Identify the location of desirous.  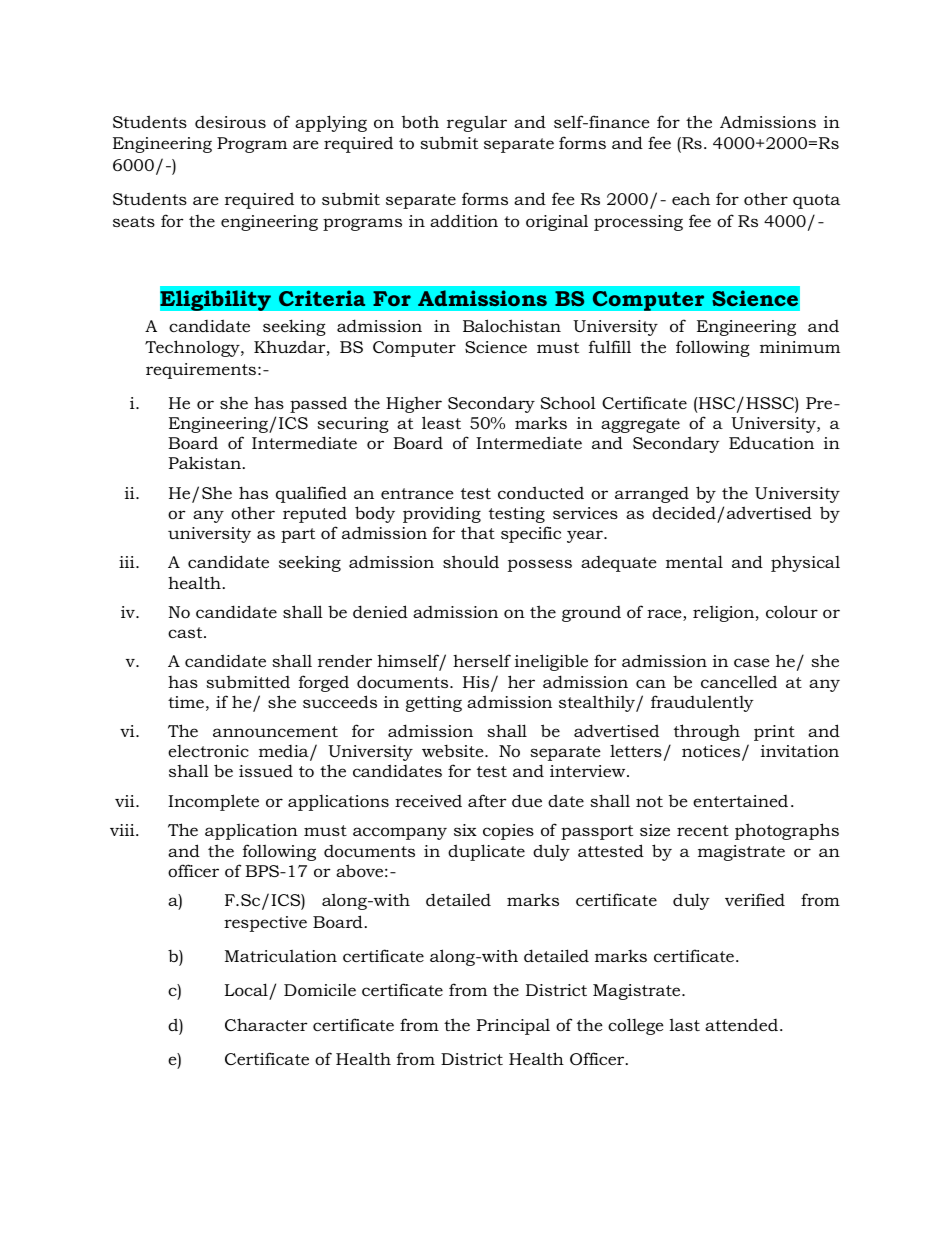
(230, 122).
